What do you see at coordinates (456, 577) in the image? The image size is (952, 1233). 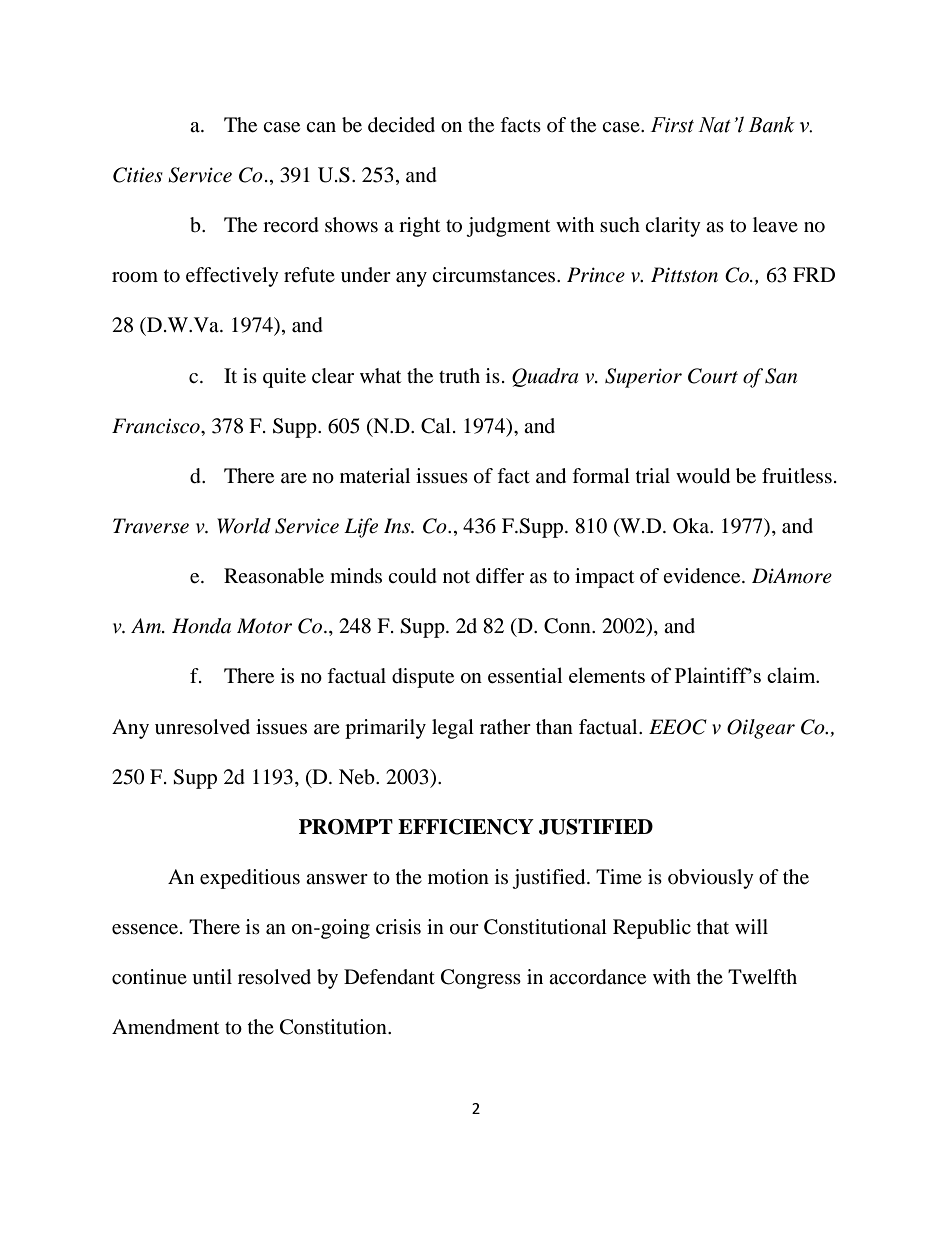 I see `not` at bounding box center [456, 577].
